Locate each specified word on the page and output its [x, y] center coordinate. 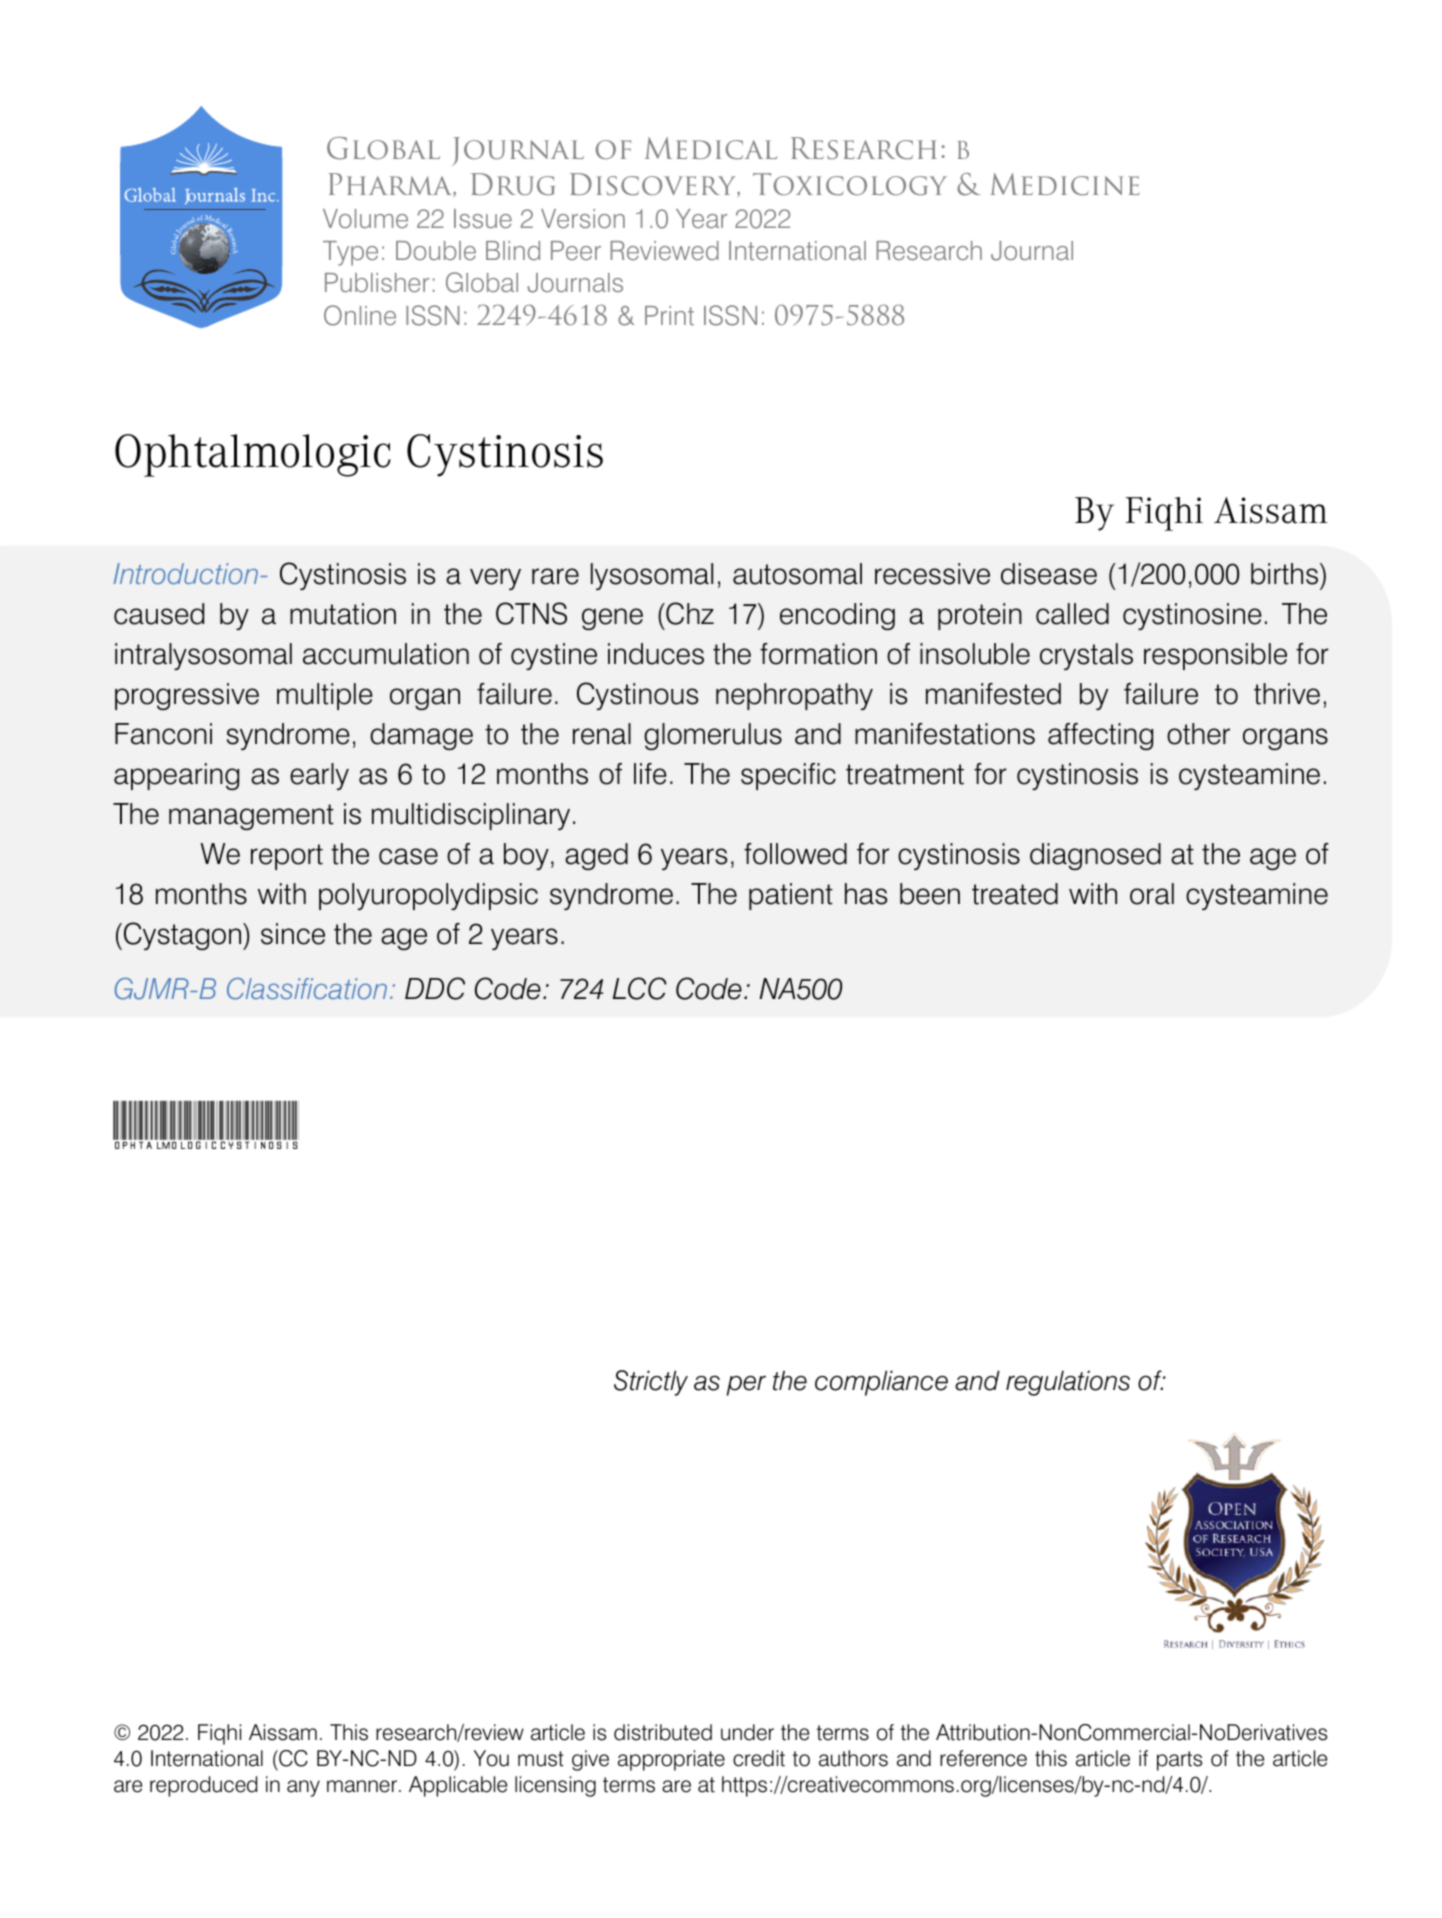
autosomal [797, 574]
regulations [1068, 1383]
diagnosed [1095, 856]
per [746, 1386]
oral [1152, 894]
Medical [711, 148]
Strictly [651, 1383]
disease [1049, 574]
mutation [343, 614]
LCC [640, 988]
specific [788, 776]
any [303, 1788]
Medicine [1065, 184]
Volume [365, 218]
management [251, 817]
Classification [307, 989]
